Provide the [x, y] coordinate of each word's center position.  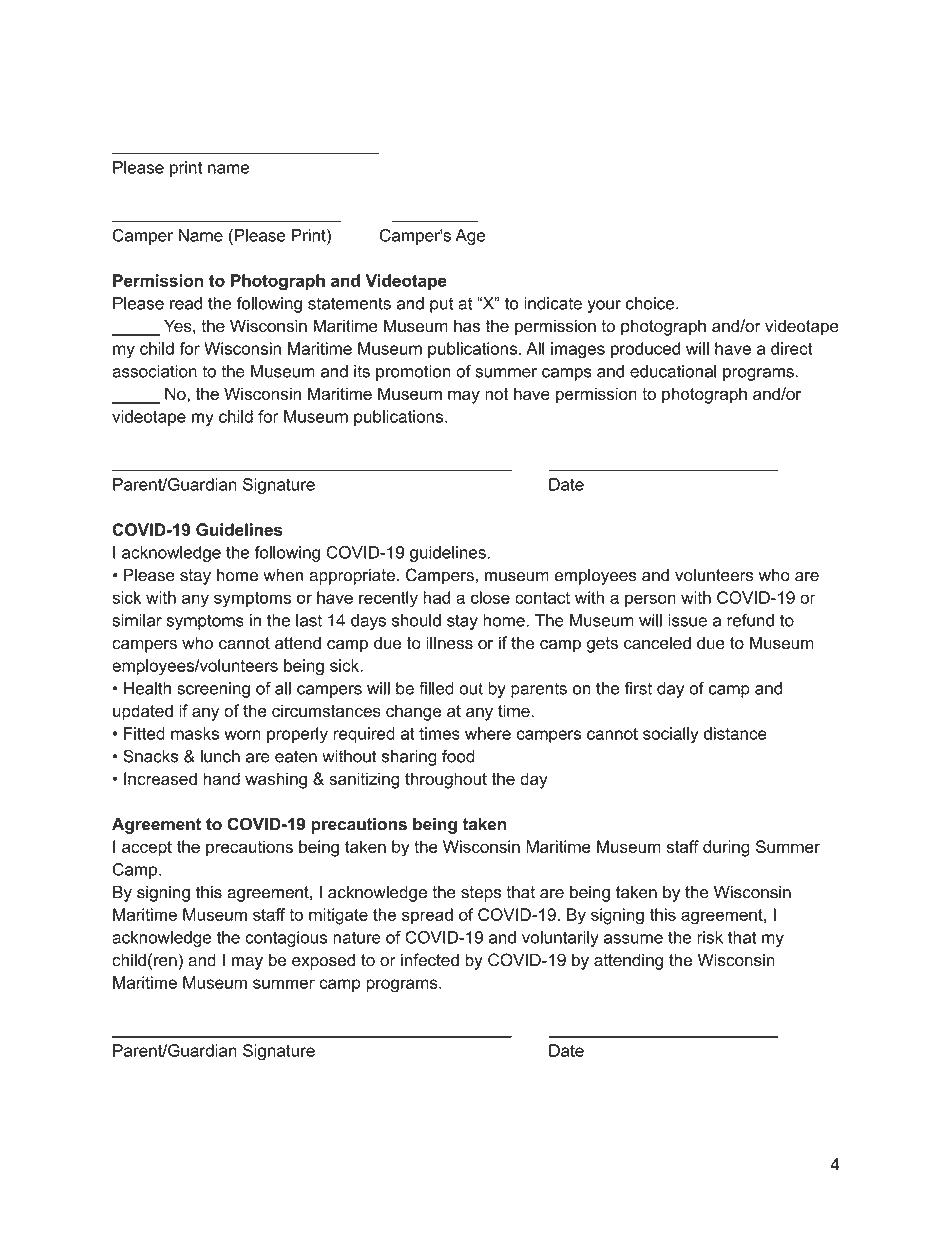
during [726, 848]
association [154, 371]
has [467, 326]
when [283, 575]
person [650, 600]
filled [436, 688]
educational [673, 371]
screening [213, 690]
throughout [446, 780]
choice [650, 303]
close [490, 597]
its [362, 371]
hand [221, 778]
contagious [286, 939]
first [638, 688]
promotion [413, 373]
